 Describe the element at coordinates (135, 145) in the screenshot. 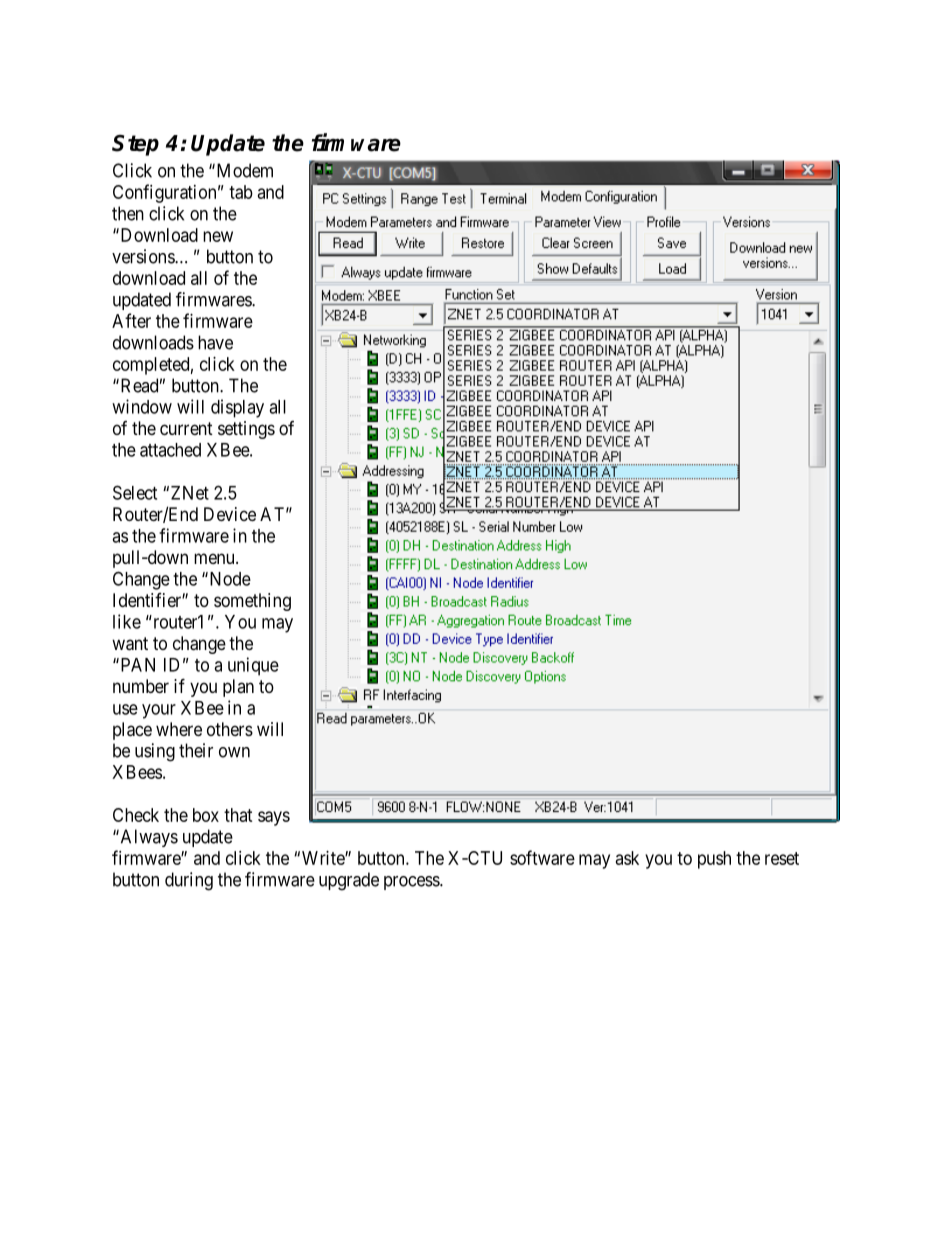

I see `Step` at that location.
